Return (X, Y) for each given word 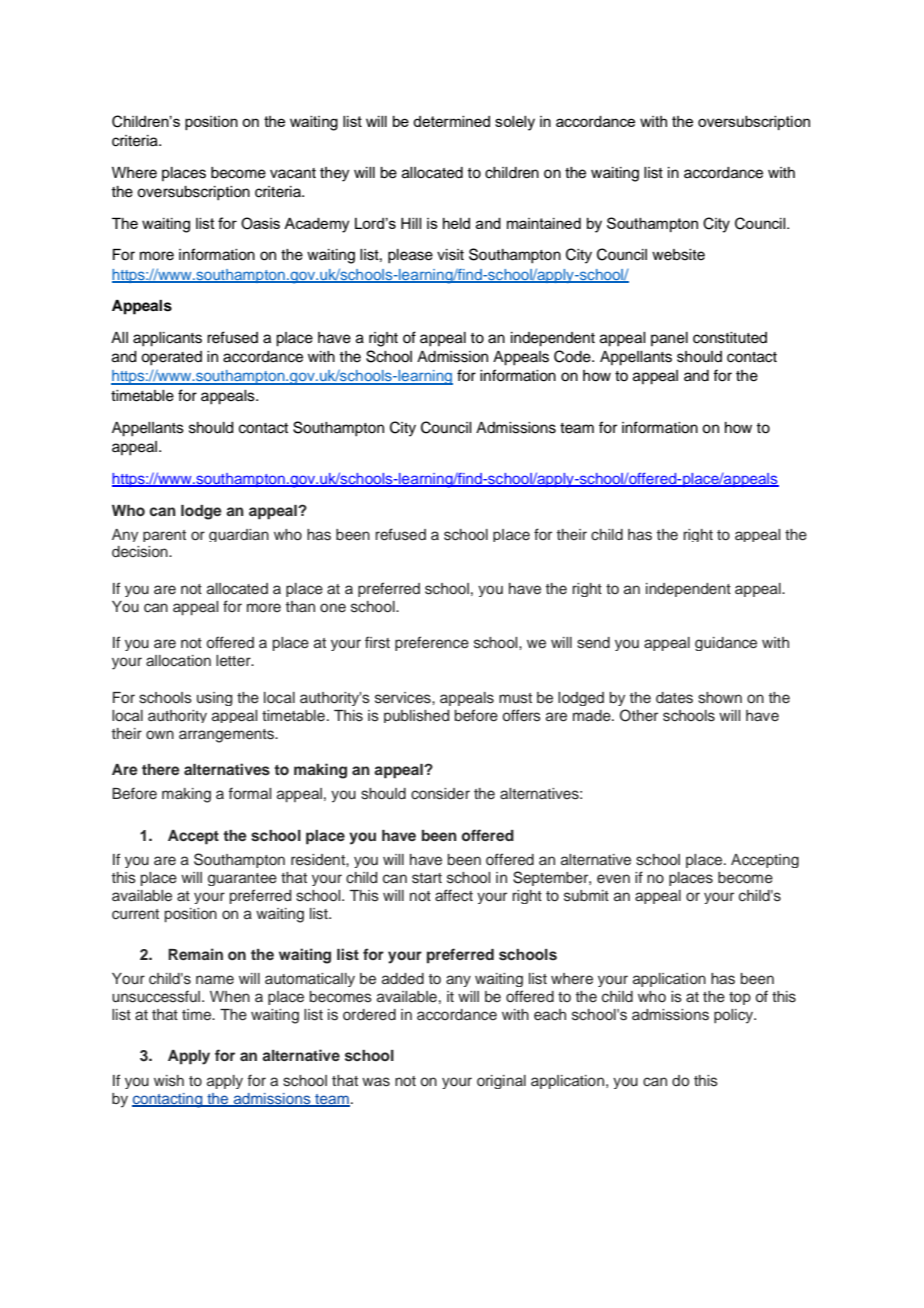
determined (451, 121)
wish (169, 1081)
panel (669, 339)
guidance (726, 644)
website (678, 255)
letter (234, 661)
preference (432, 643)
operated (171, 358)
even (613, 878)
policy (735, 1016)
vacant (293, 173)
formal (249, 793)
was (376, 1082)
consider (440, 794)
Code (573, 356)
